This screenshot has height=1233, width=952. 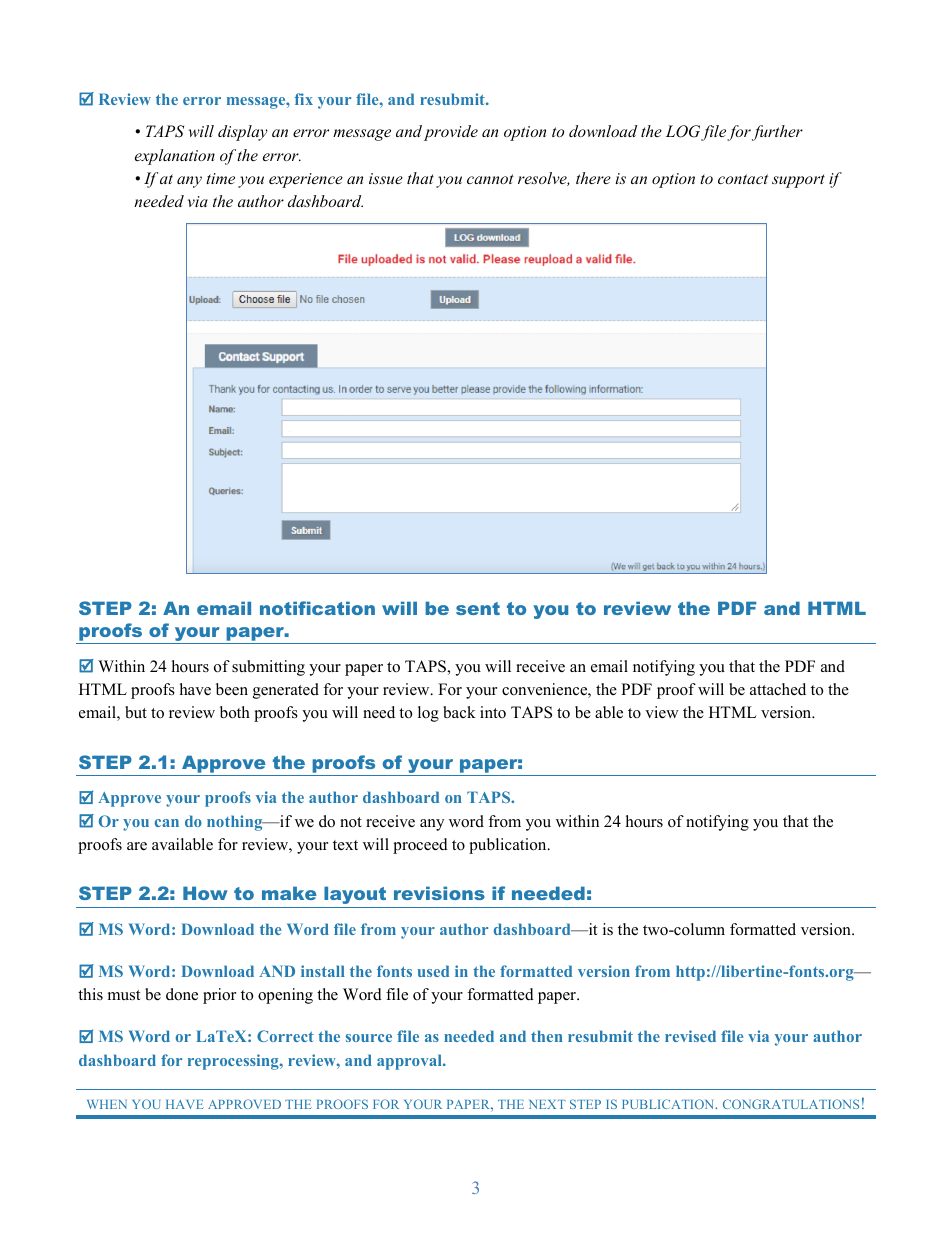 I want to click on approval, so click(x=410, y=1062).
